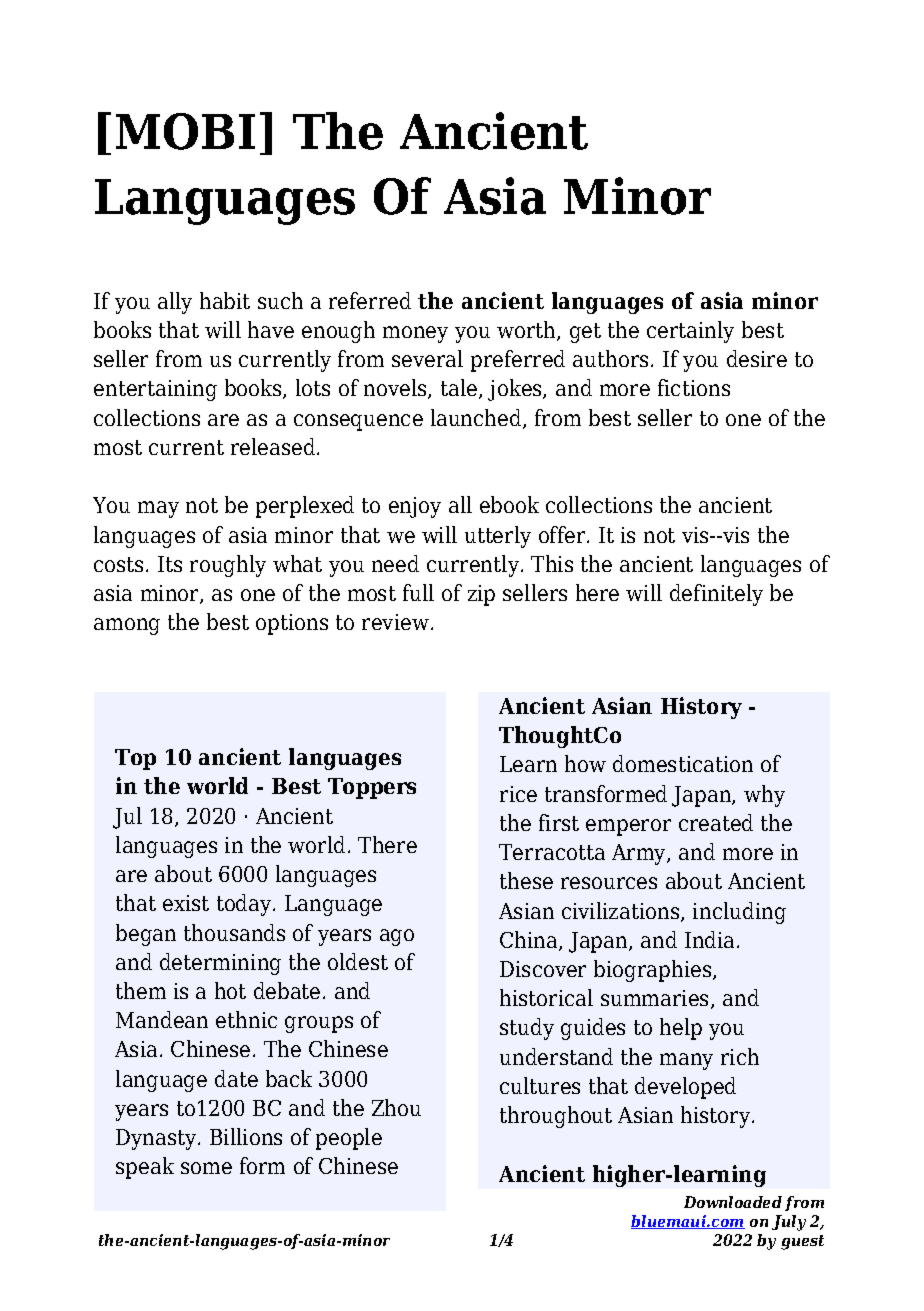  What do you see at coordinates (185, 131) in the image?
I see `MOBI` at bounding box center [185, 131].
